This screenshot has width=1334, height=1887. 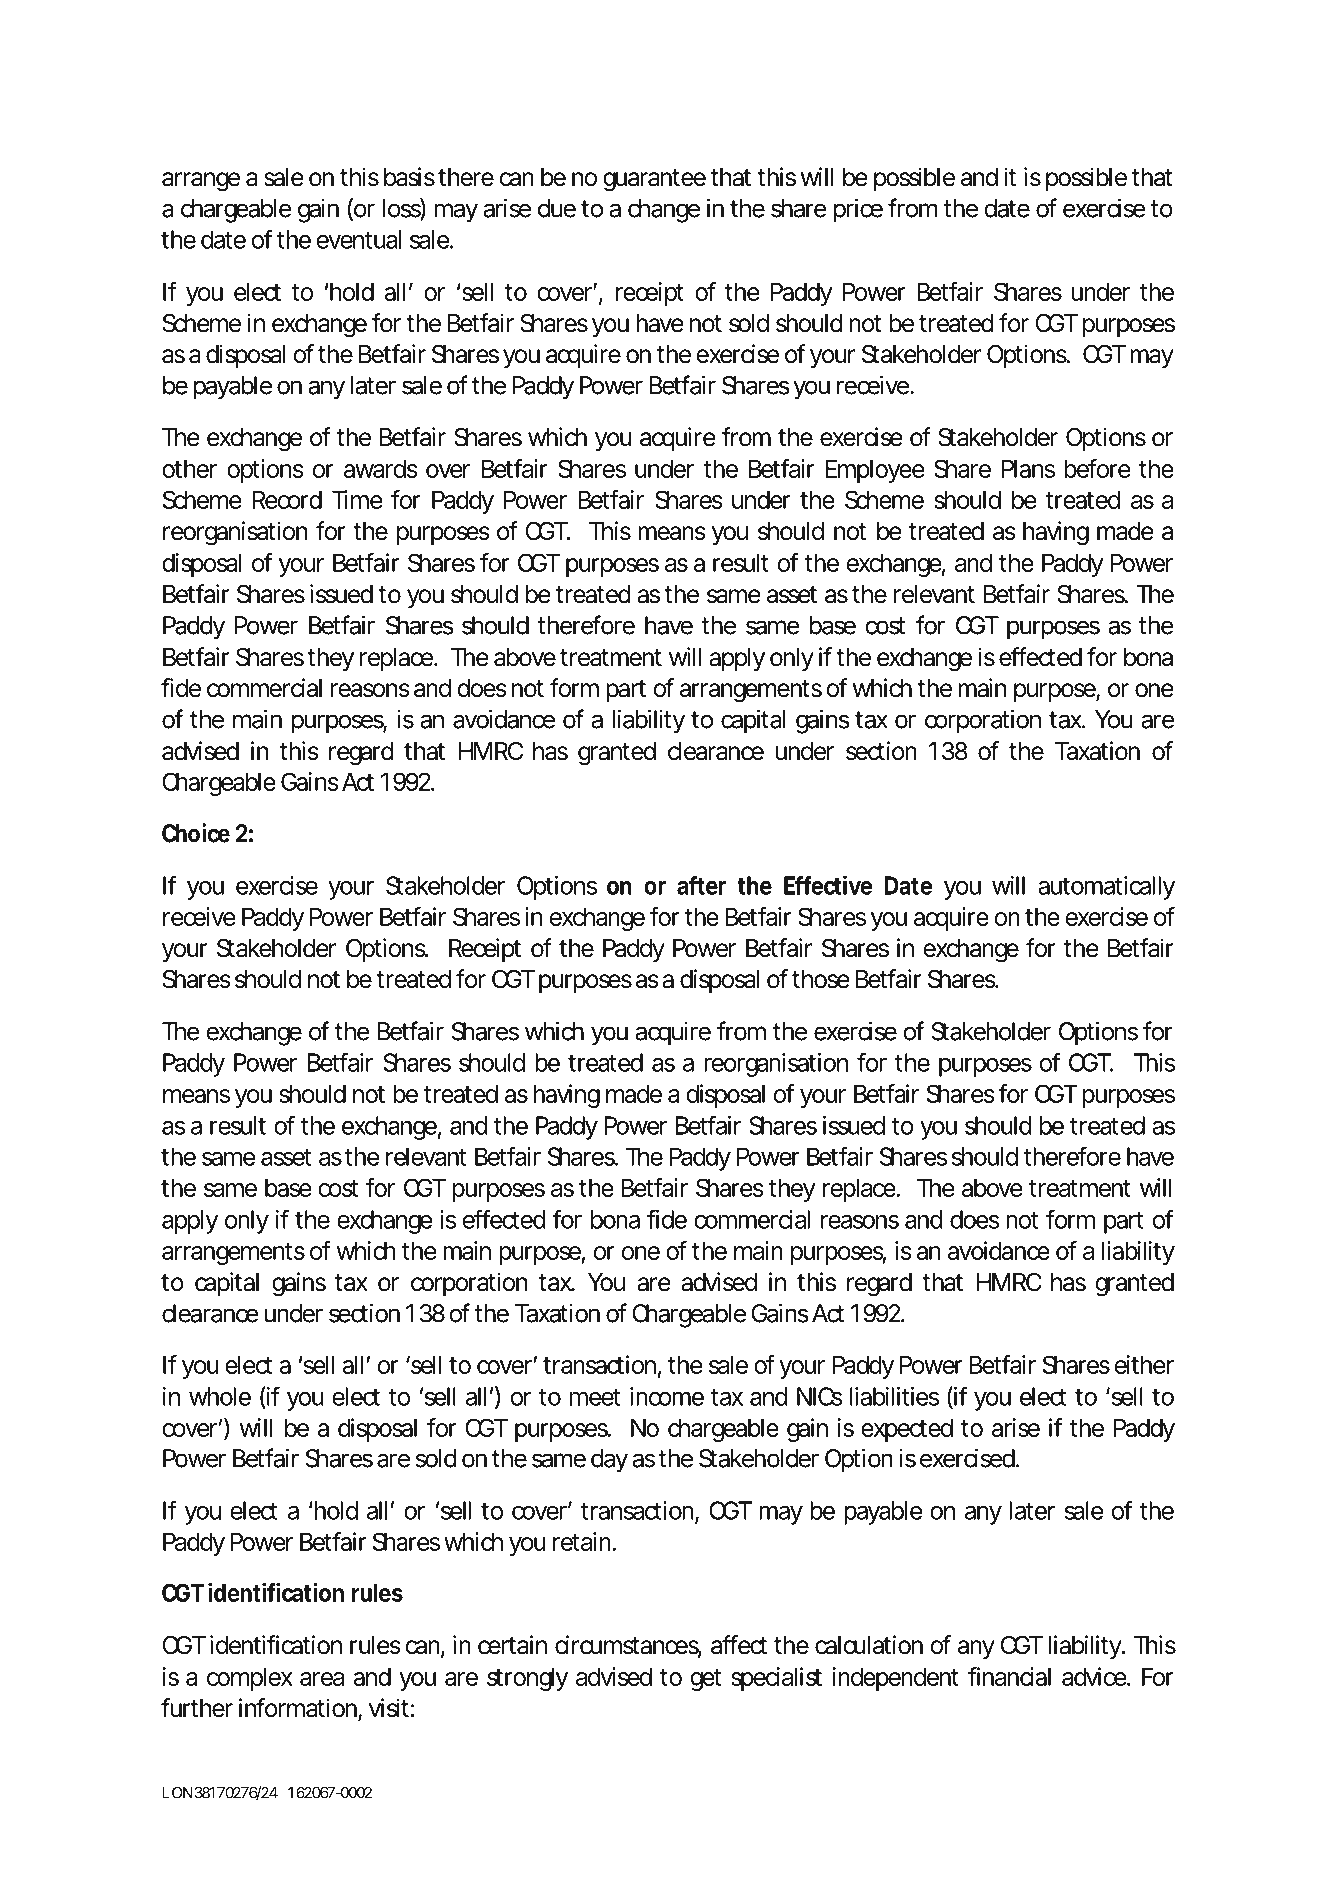 What do you see at coordinates (1106, 888) in the screenshot?
I see `automatically` at bounding box center [1106, 888].
